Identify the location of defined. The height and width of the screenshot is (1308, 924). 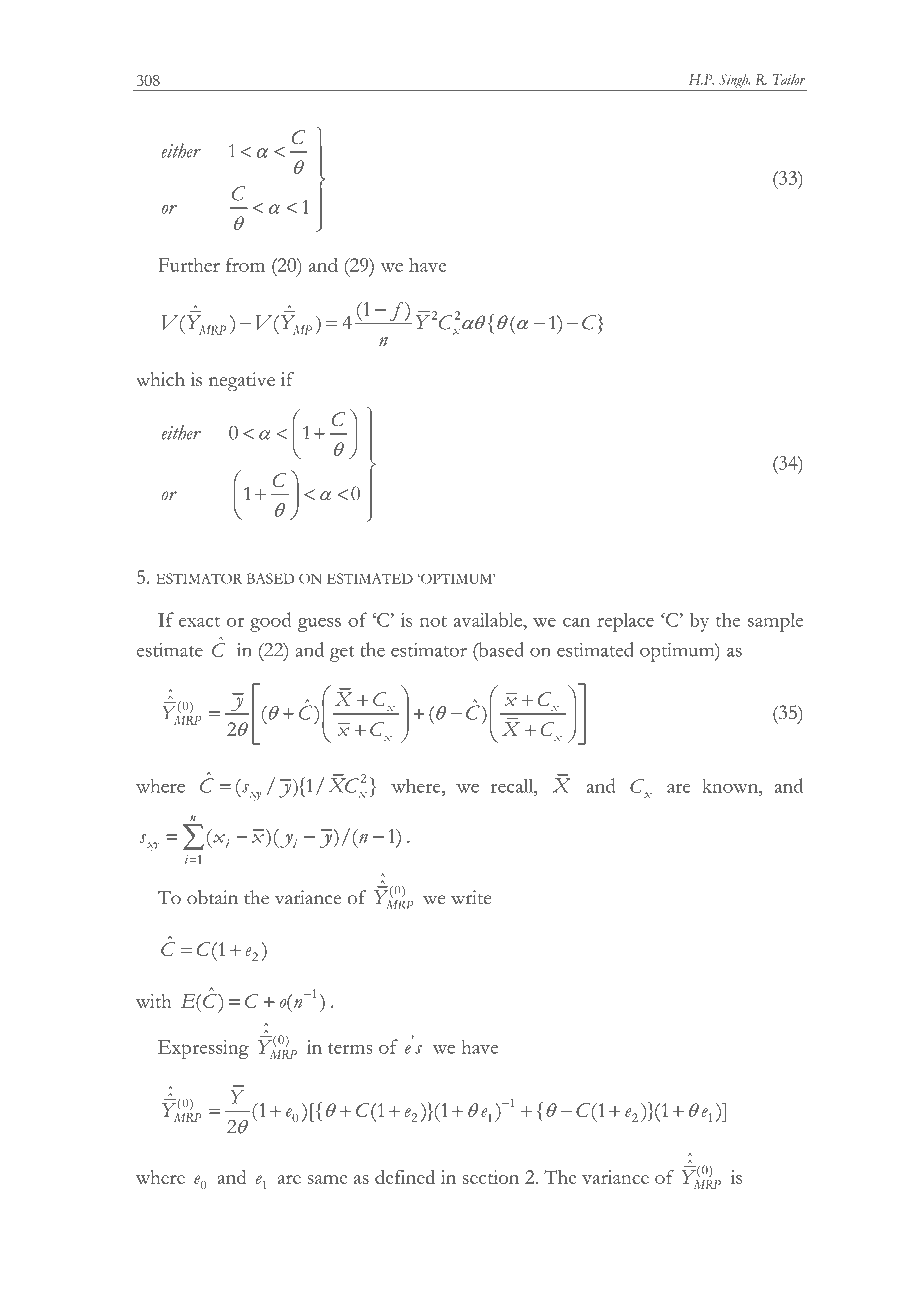
(405, 1177).
